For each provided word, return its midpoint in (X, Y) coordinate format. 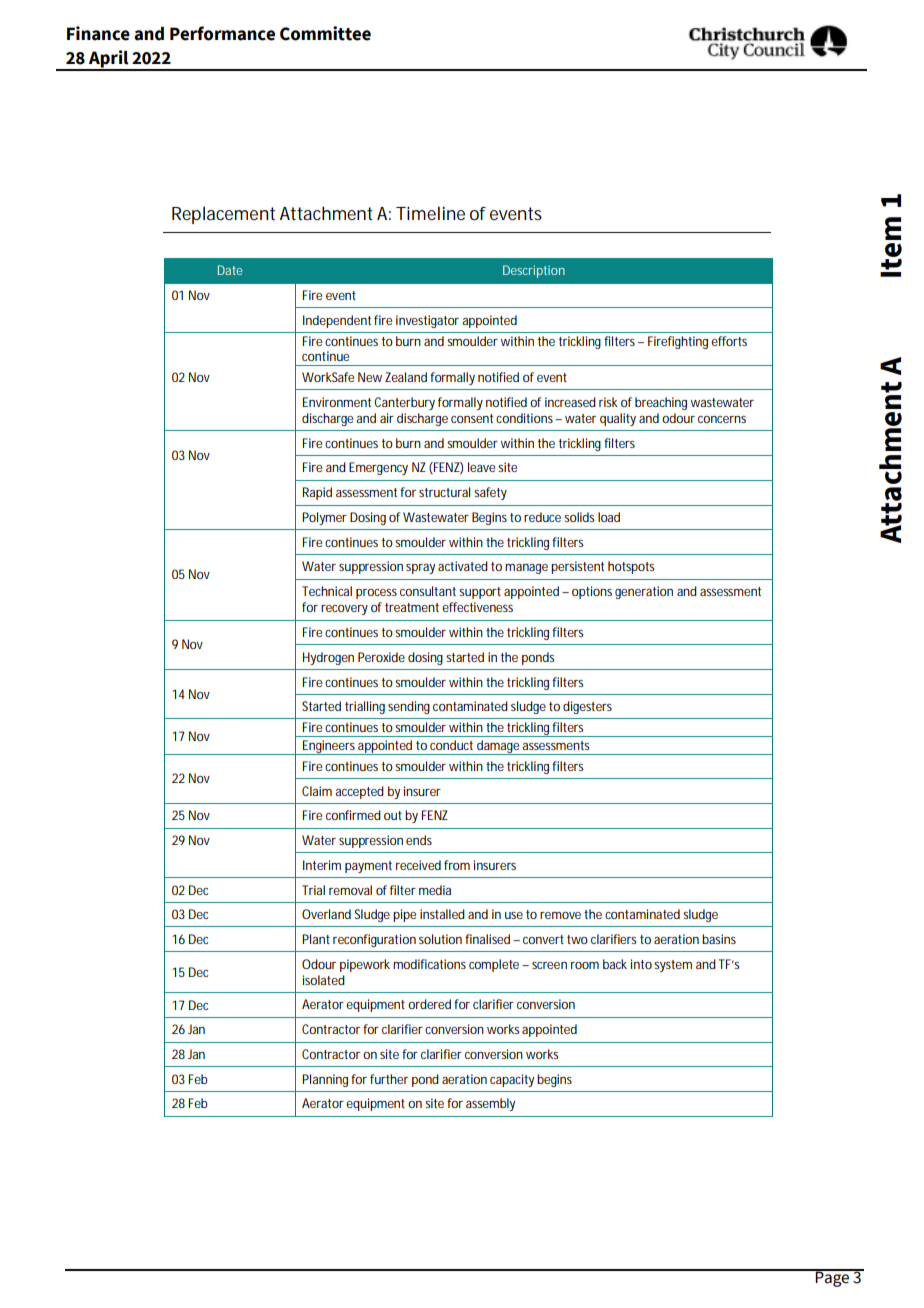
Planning (325, 1080)
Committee (325, 33)
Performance (222, 33)
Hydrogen (328, 658)
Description (534, 271)
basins (719, 939)
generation (644, 592)
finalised (487, 939)
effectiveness (477, 607)
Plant (316, 939)
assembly (490, 1104)
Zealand (406, 377)
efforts (729, 341)
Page (833, 1278)
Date (230, 270)
